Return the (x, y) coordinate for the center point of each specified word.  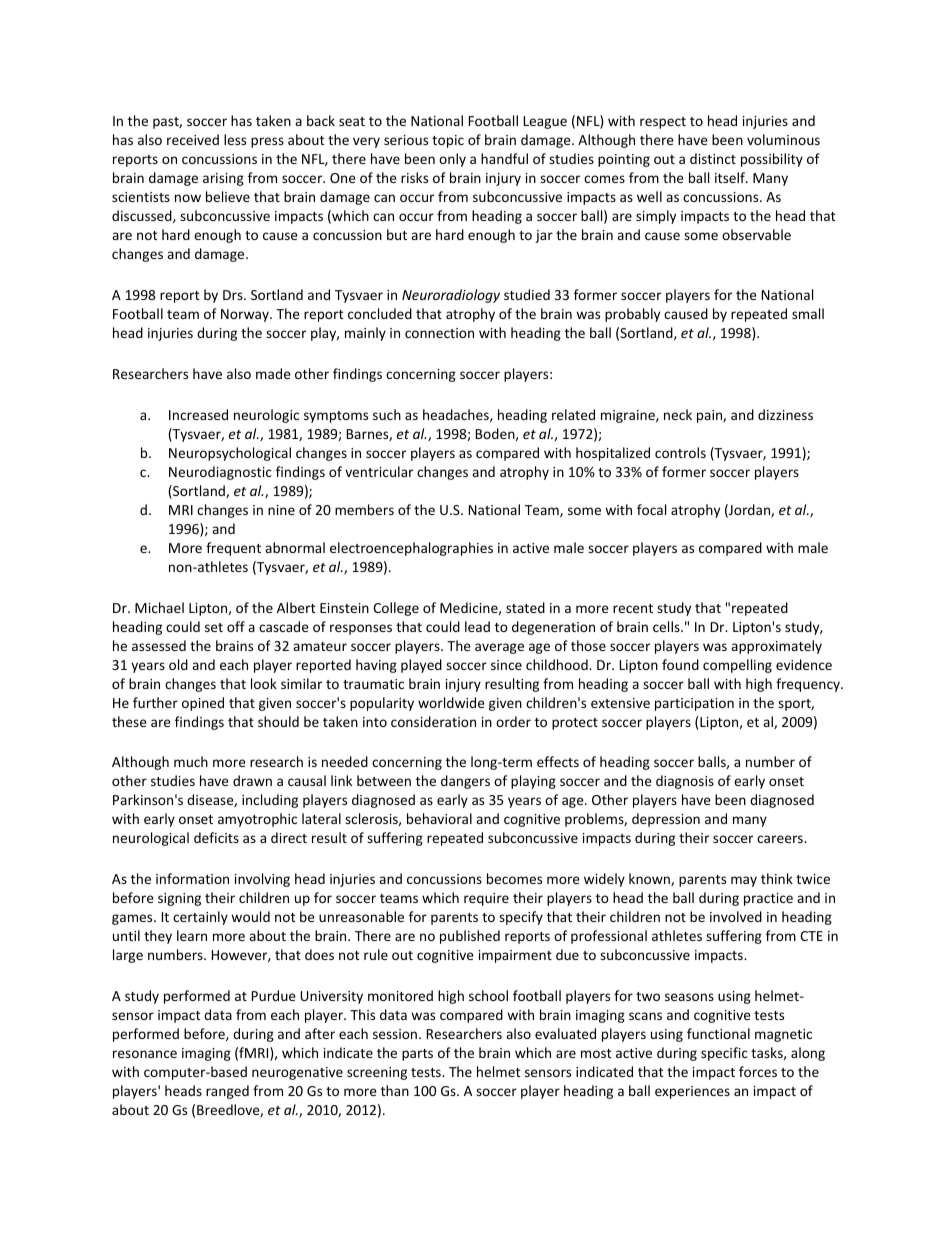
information (192, 878)
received (193, 139)
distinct (713, 158)
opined (203, 704)
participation (694, 704)
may (744, 881)
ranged (227, 1092)
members (364, 509)
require (486, 899)
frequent (233, 549)
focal (651, 509)
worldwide (451, 702)
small (808, 313)
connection (439, 333)
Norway (246, 315)
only (452, 160)
